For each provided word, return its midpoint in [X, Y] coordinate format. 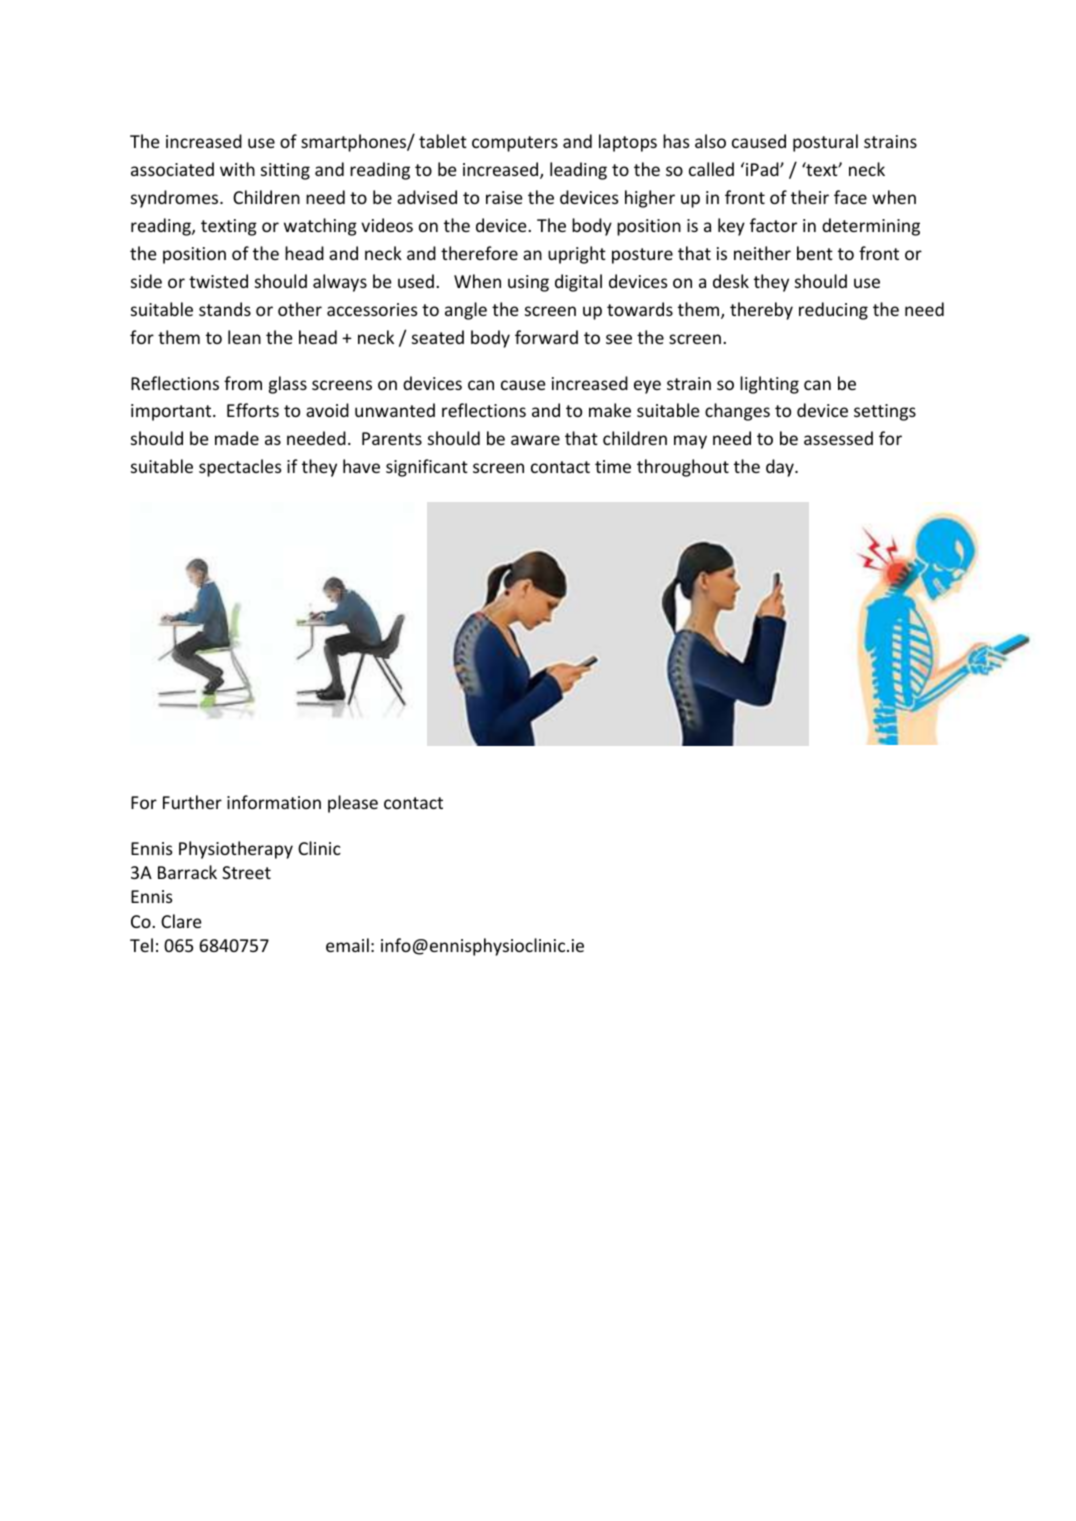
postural [825, 143]
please [353, 804]
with [237, 169]
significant [427, 468]
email [347, 945]
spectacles [240, 468]
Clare [181, 921]
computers [515, 144]
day [781, 468]
